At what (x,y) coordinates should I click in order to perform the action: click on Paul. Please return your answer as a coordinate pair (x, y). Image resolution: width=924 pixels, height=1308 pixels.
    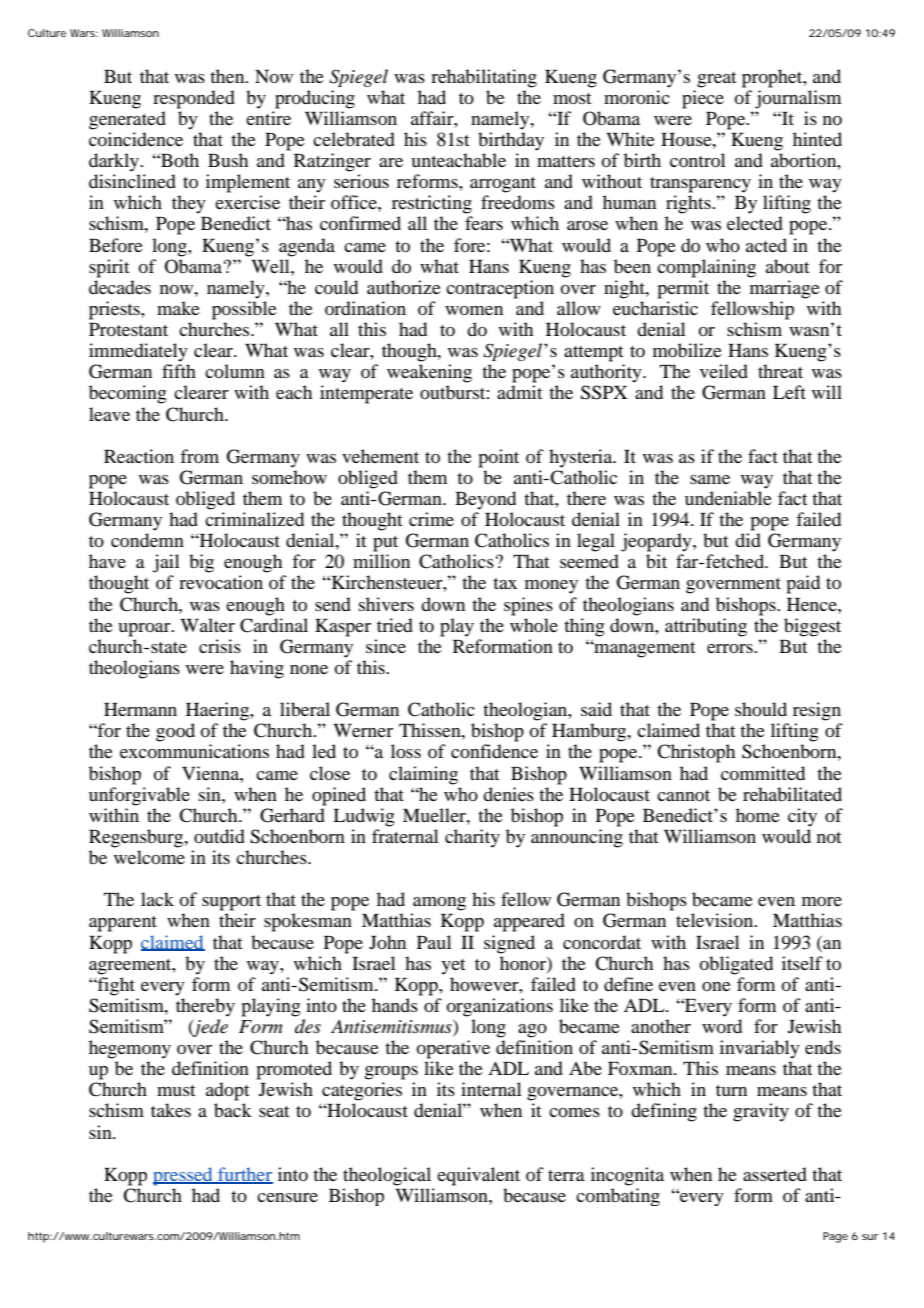
    Looking at the image, I should click on (434, 942).
